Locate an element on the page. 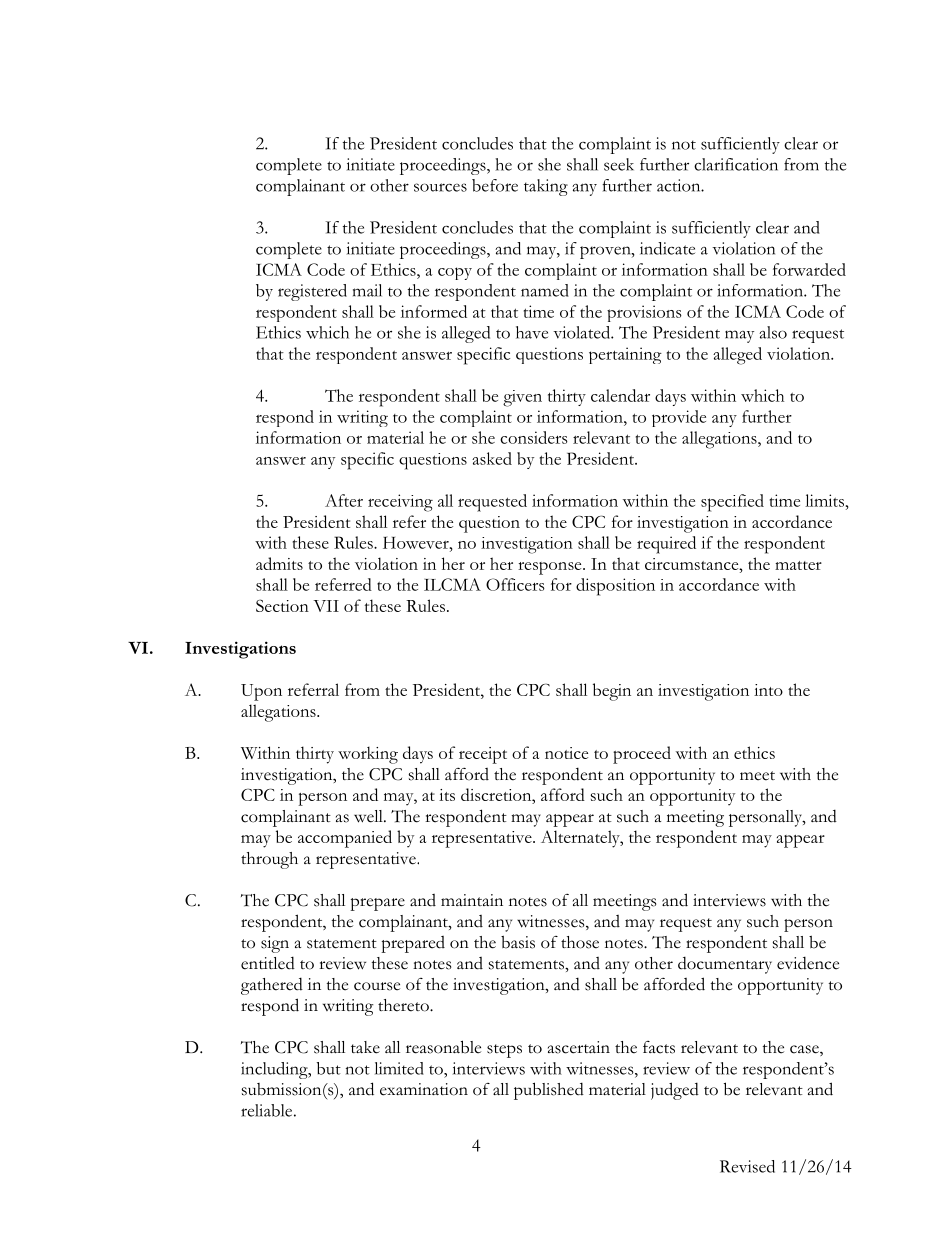 Image resolution: width=952 pixels, height=1233 pixels. provide is located at coordinates (679, 418).
